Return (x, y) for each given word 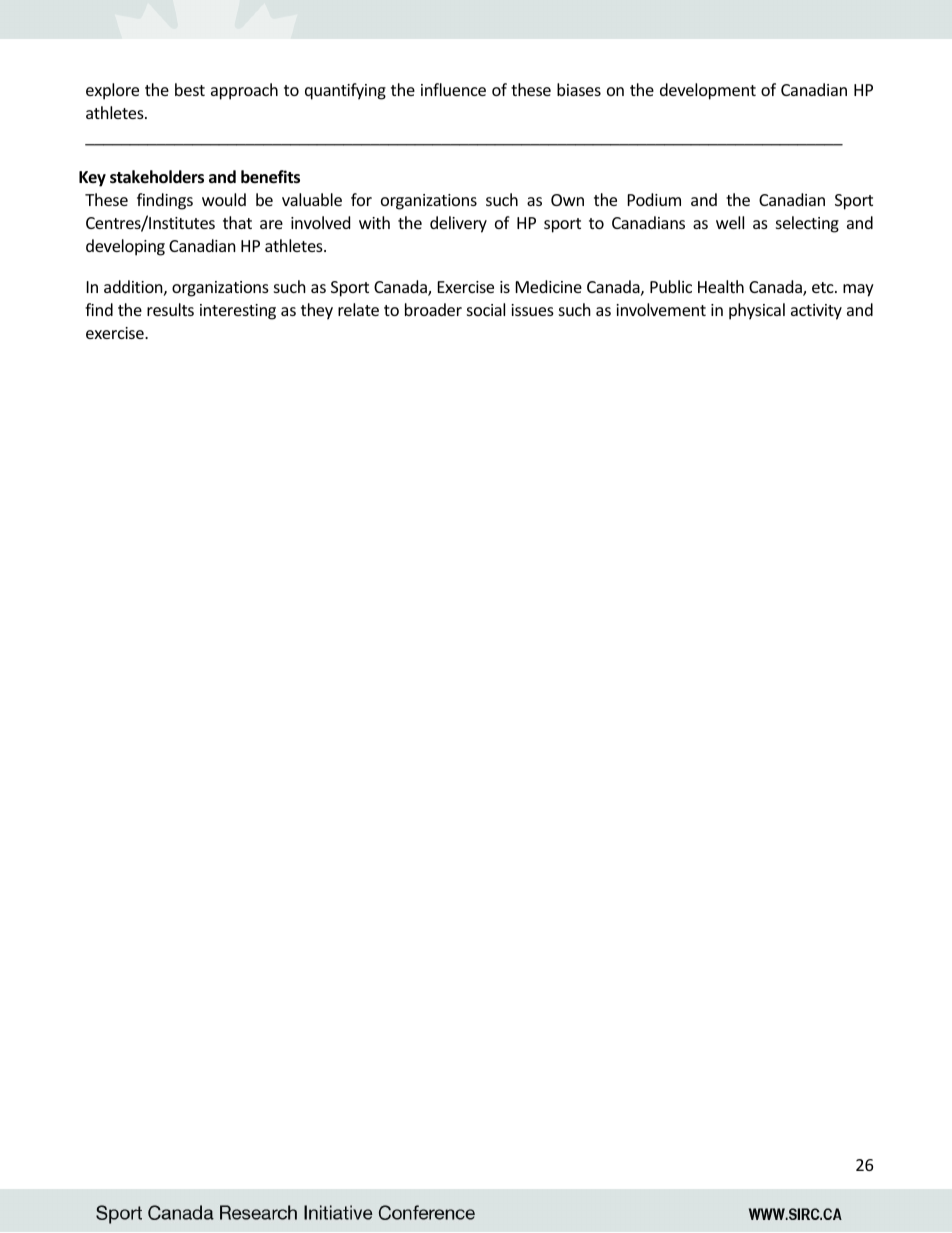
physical (757, 311)
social (486, 309)
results (170, 309)
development (708, 91)
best (190, 89)
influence (453, 89)
